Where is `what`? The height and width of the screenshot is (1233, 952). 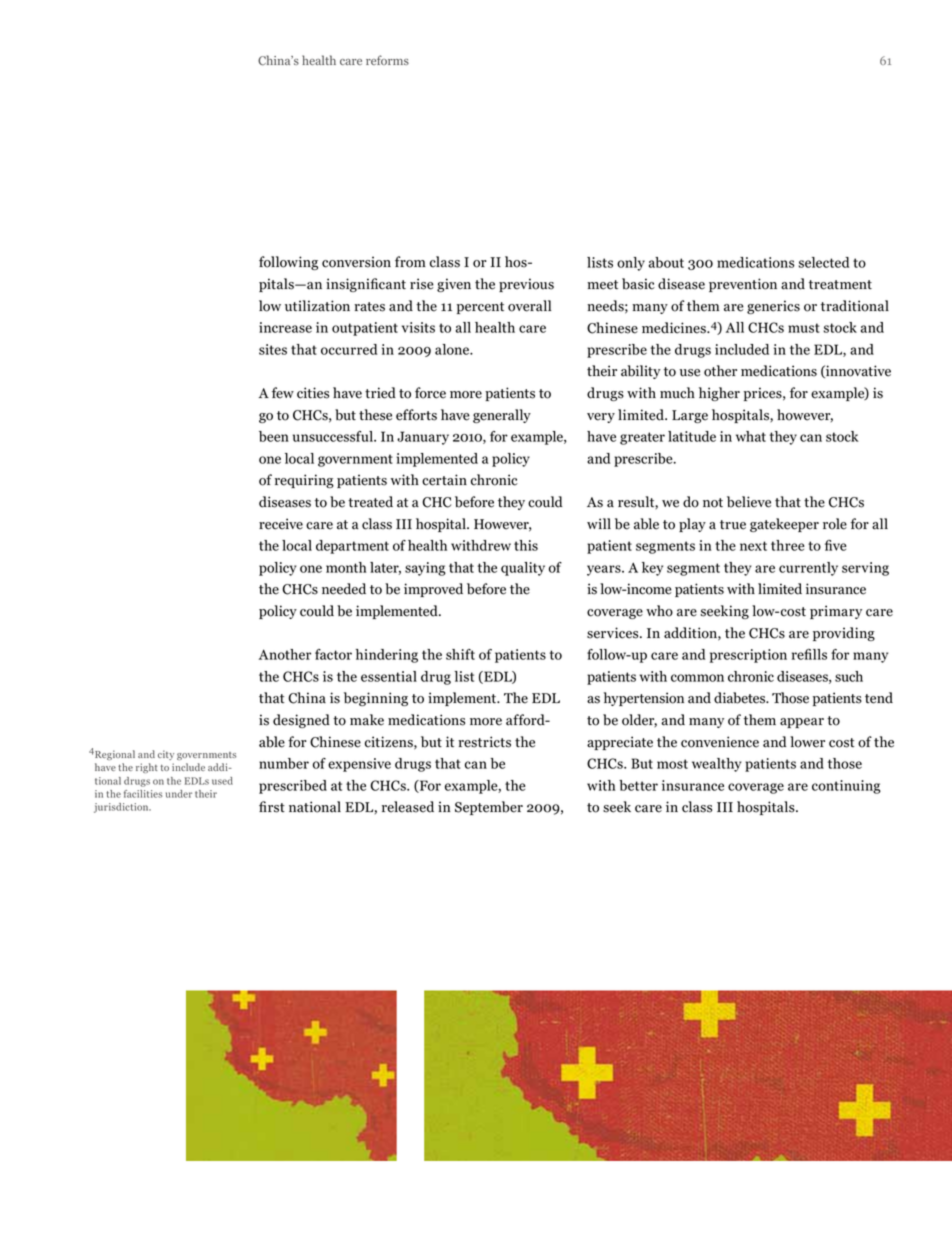
what is located at coordinates (751, 436).
